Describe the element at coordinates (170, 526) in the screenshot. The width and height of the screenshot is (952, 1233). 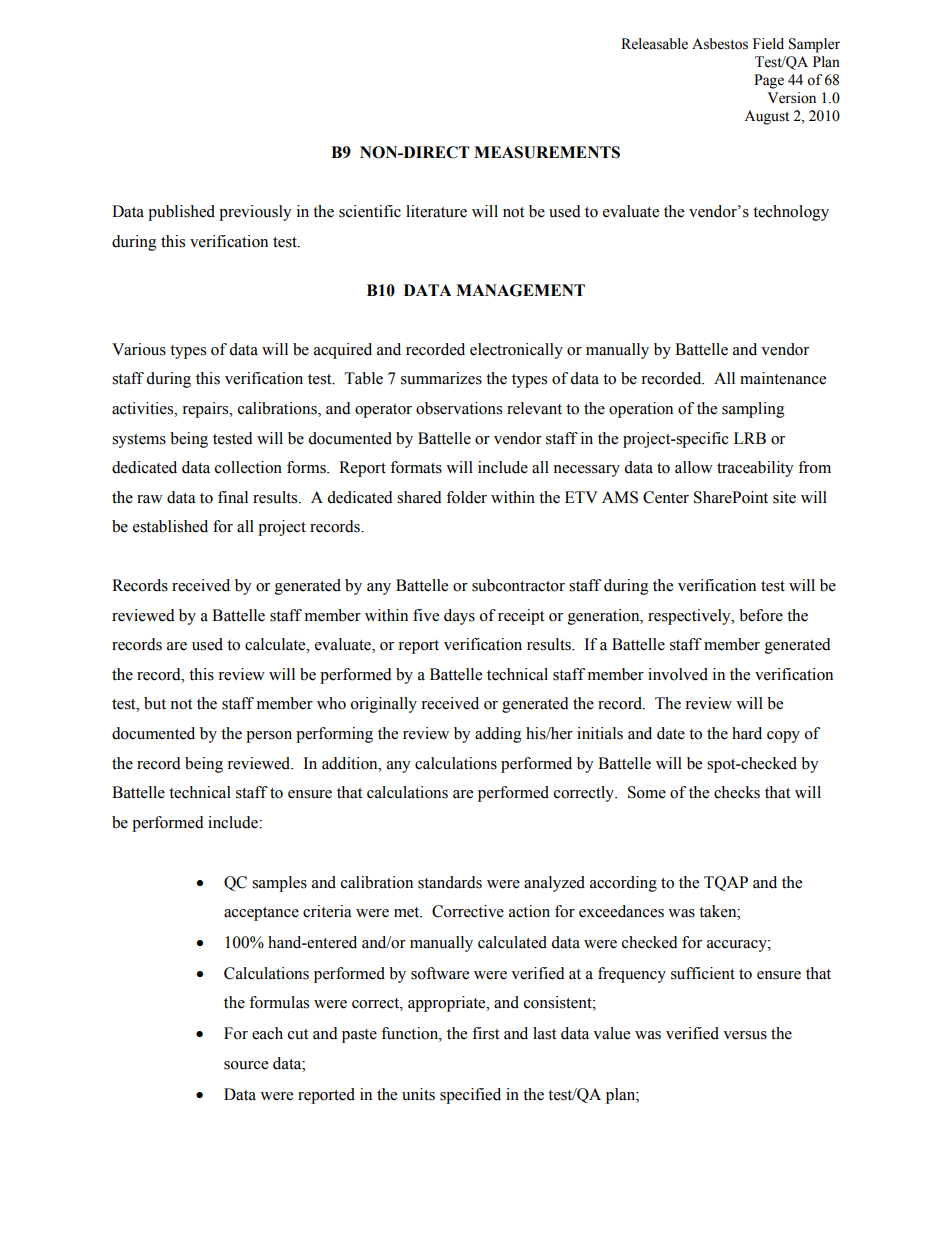
I see `established` at that location.
